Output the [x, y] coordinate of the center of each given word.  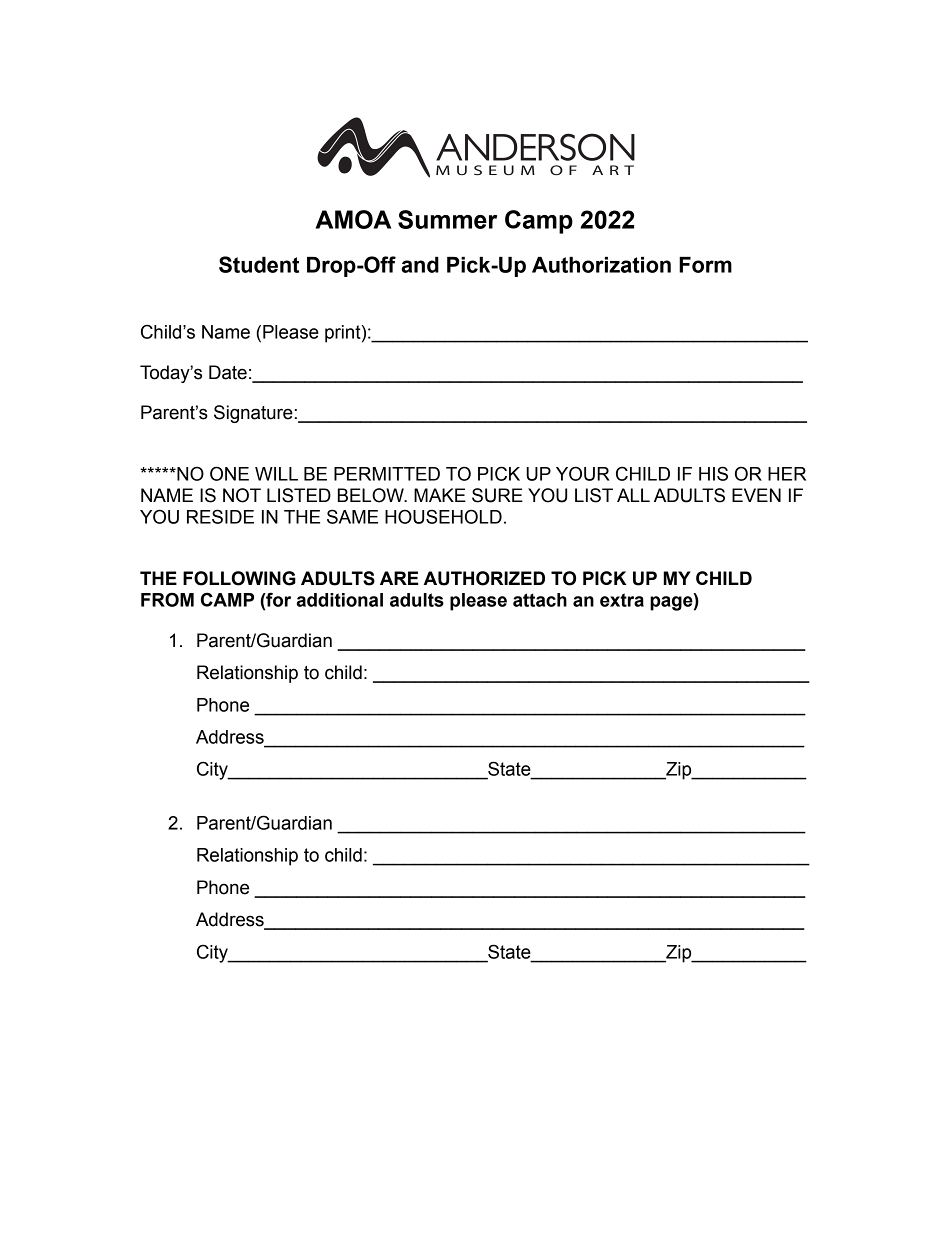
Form [705, 265]
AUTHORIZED [484, 578]
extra [622, 600]
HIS [713, 473]
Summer [447, 219]
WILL [276, 474]
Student [259, 264]
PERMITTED [387, 474]
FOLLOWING [239, 578]
